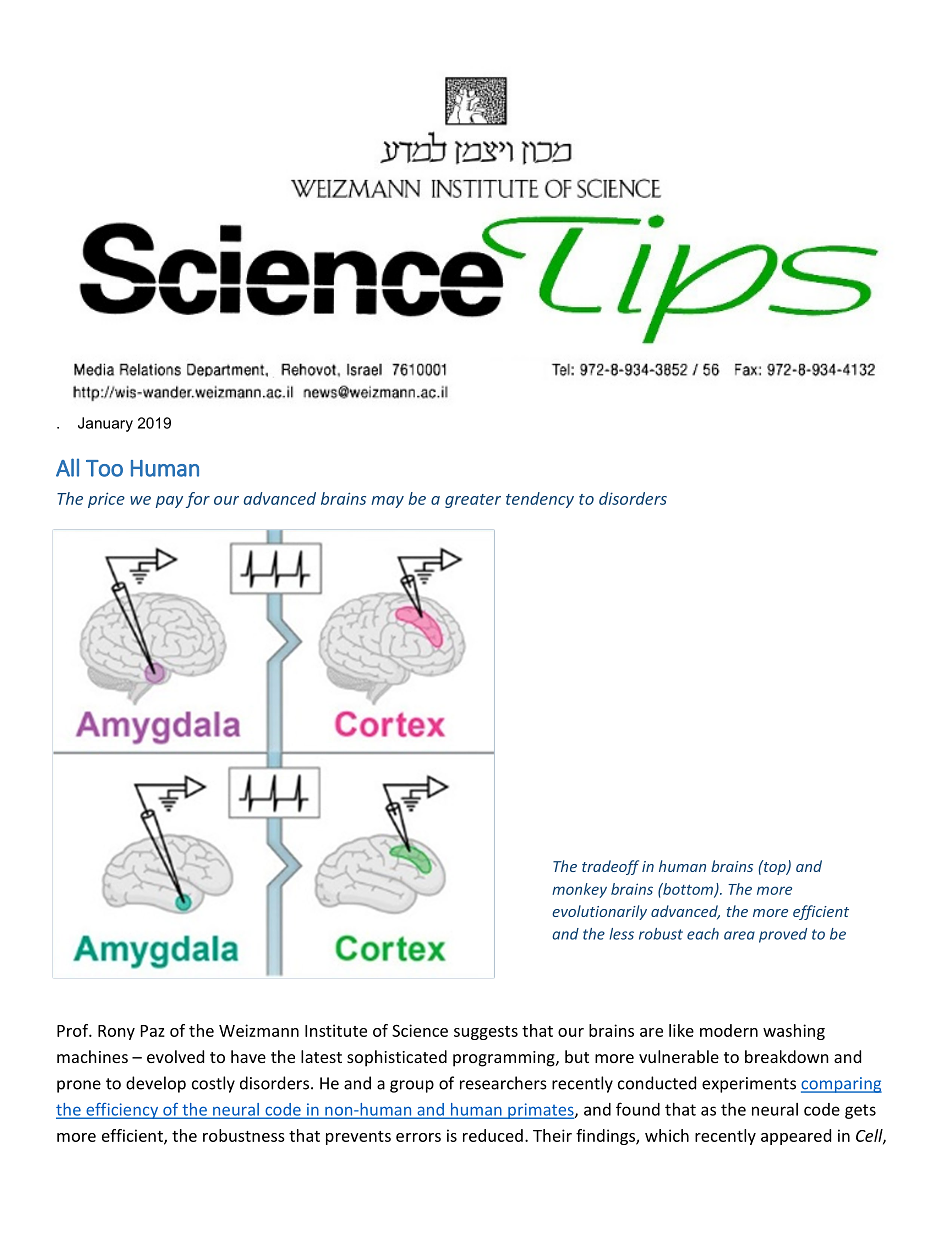 The image size is (952, 1233). What do you see at coordinates (610, 867) in the document?
I see `tradeoff` at bounding box center [610, 867].
